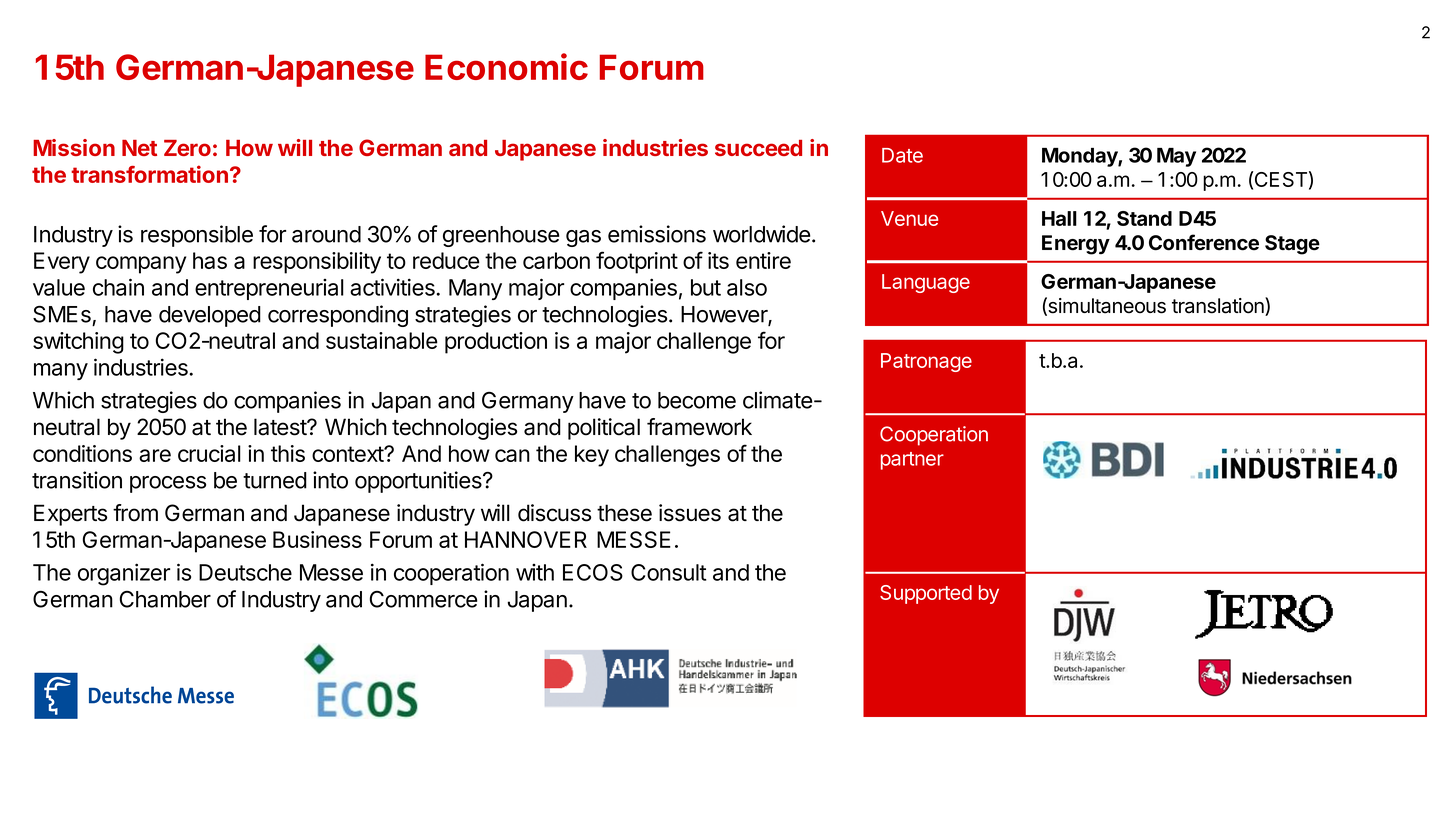 This image has height=819, width=1456. What do you see at coordinates (669, 572) in the image?
I see `Consult` at bounding box center [669, 572].
